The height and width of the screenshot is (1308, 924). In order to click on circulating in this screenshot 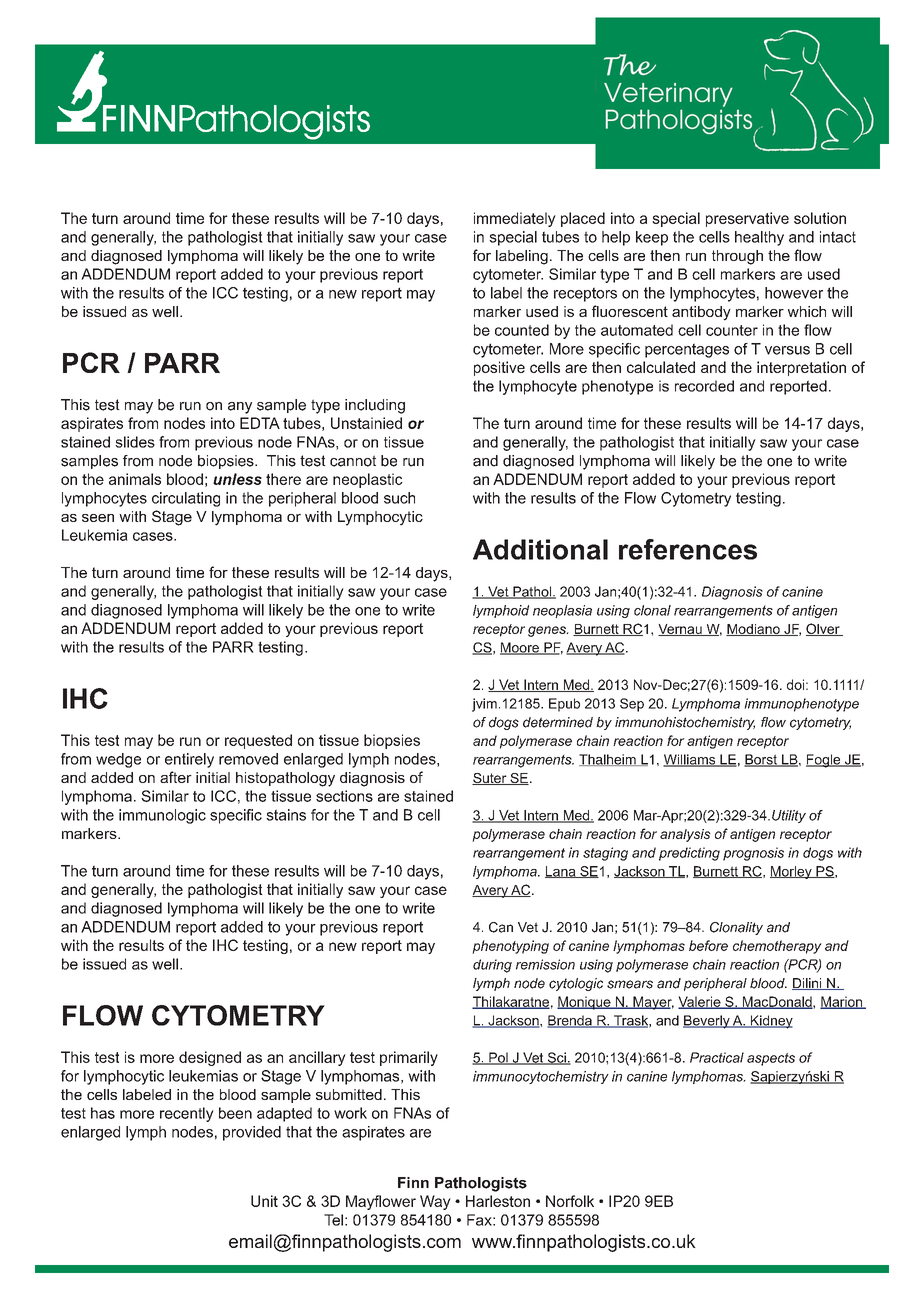, I will do `click(186, 499)`.
